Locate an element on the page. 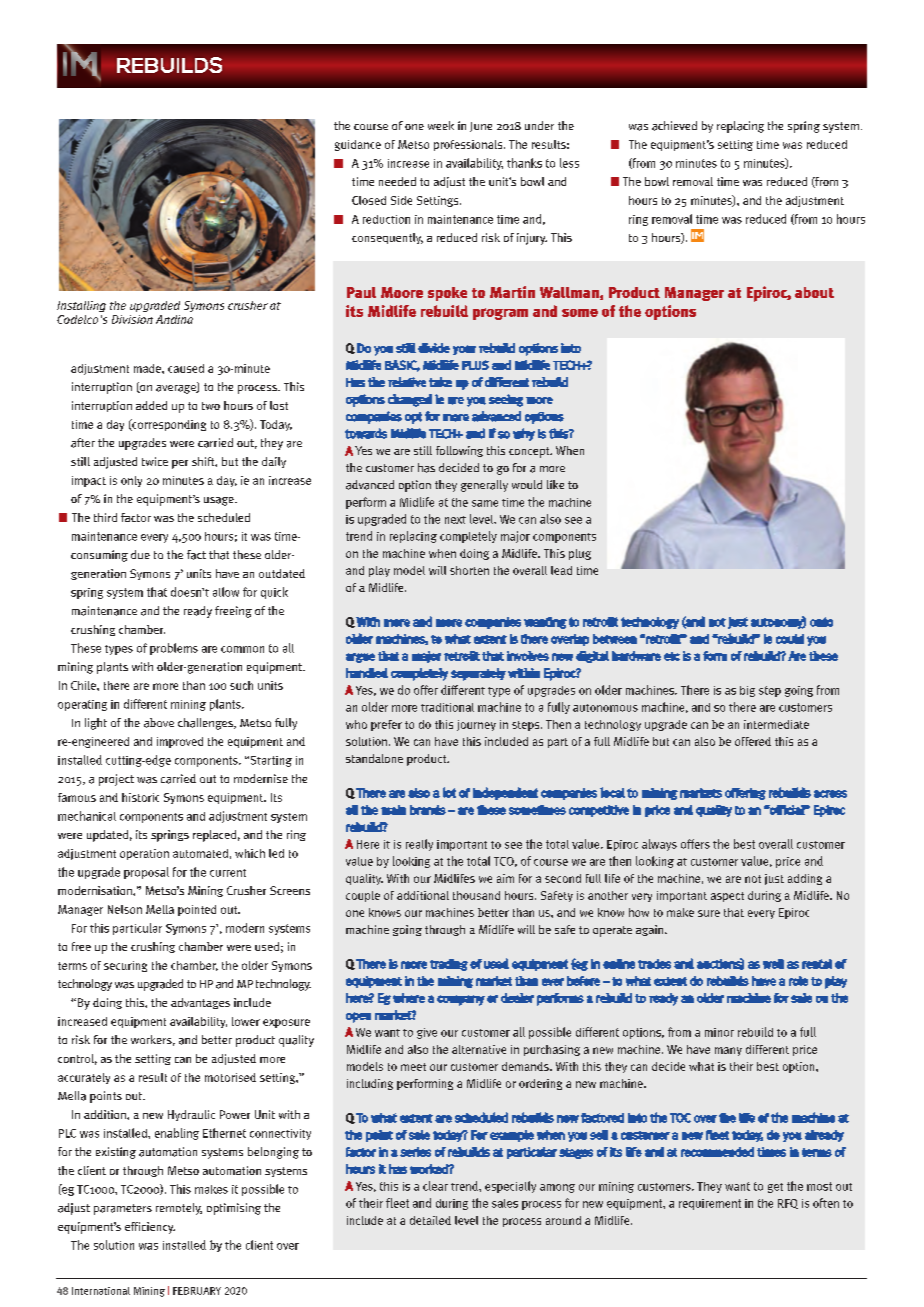 The height and width of the image is (1307, 924). guidance is located at coordinates (358, 145).
